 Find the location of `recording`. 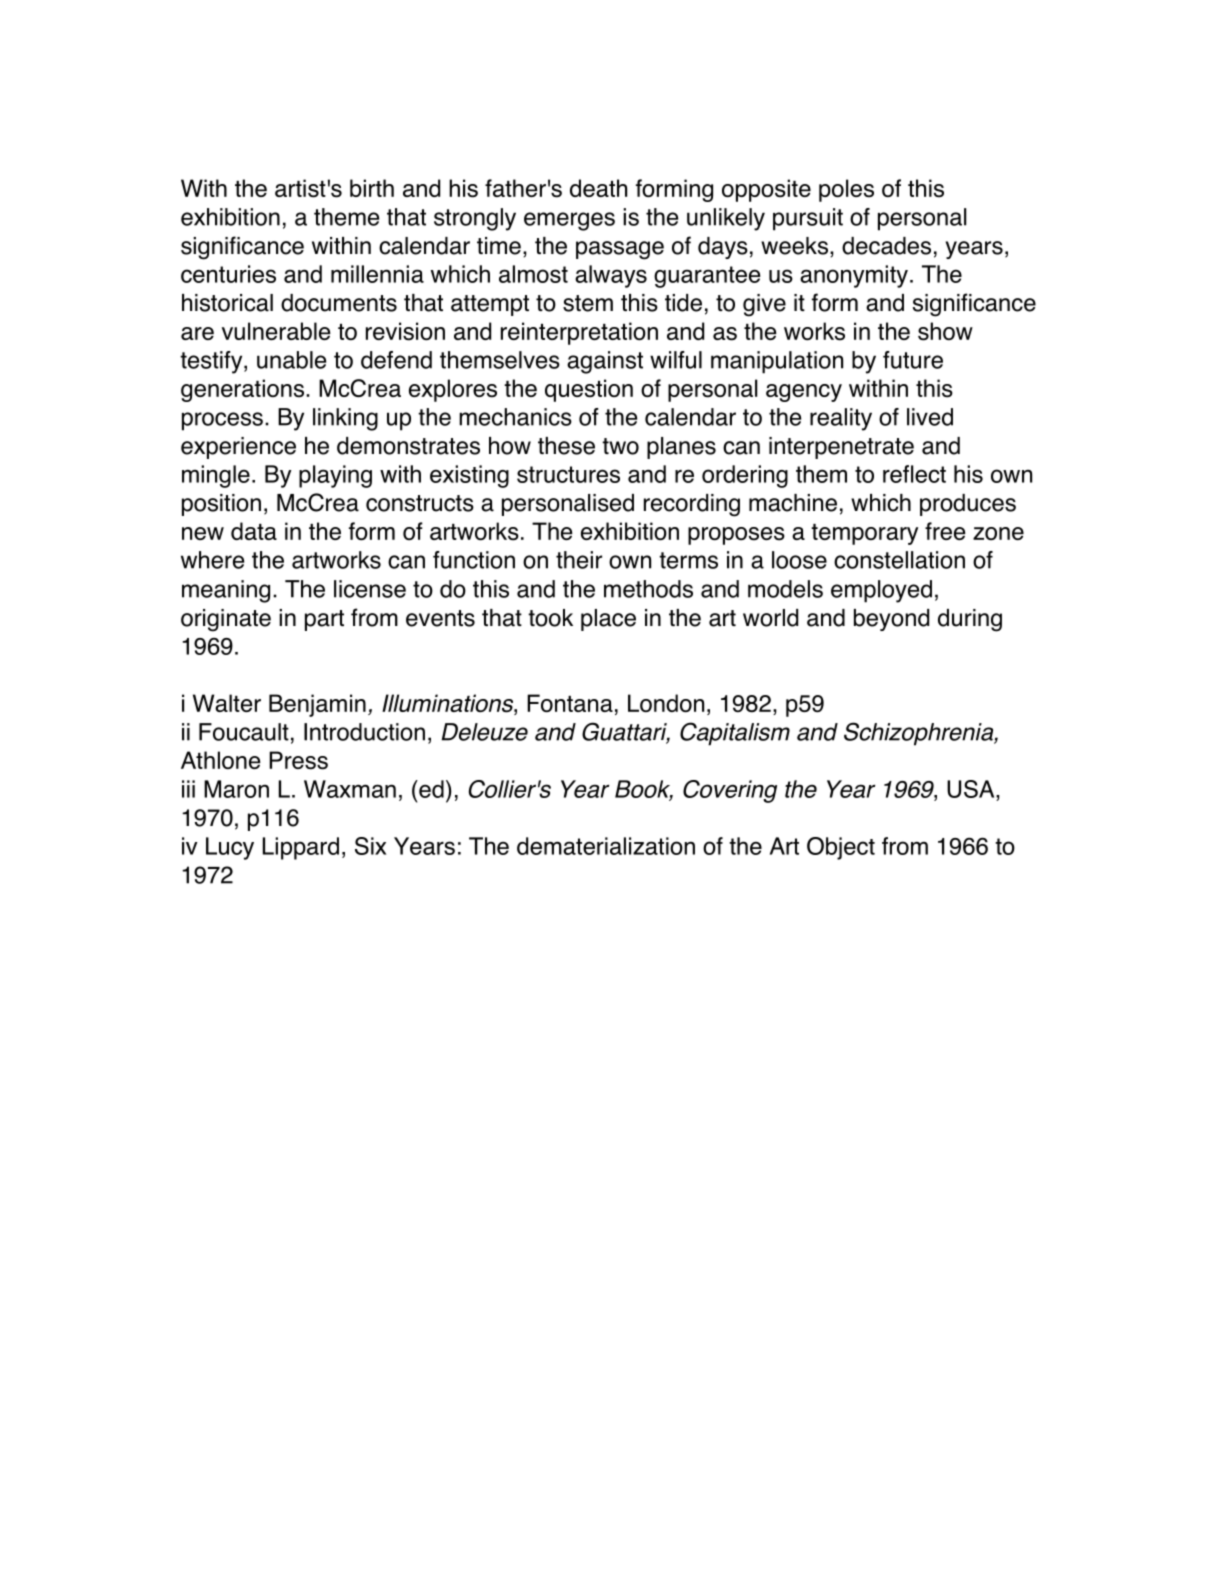

recording is located at coordinates (692, 505).
